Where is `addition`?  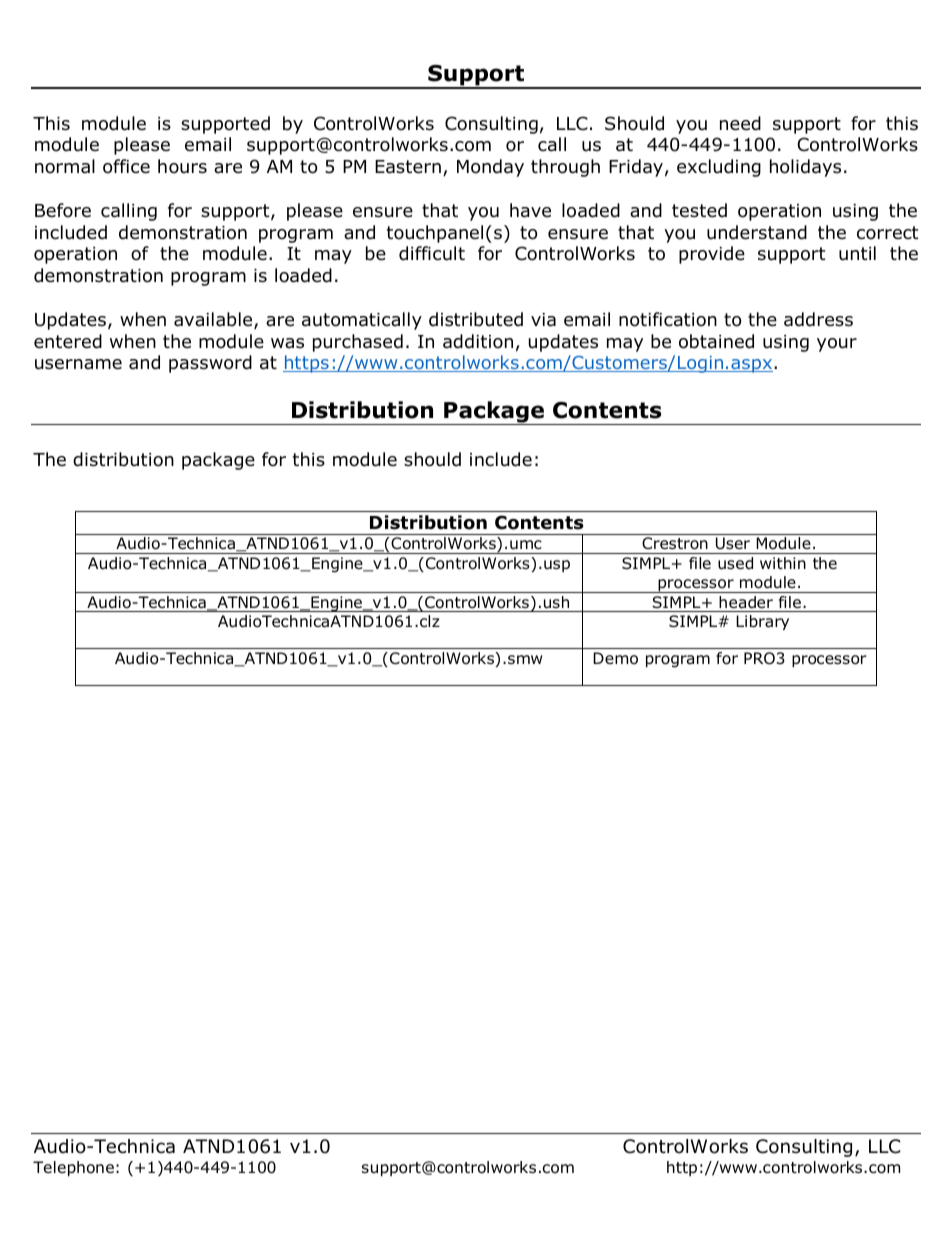 addition is located at coordinates (478, 341).
